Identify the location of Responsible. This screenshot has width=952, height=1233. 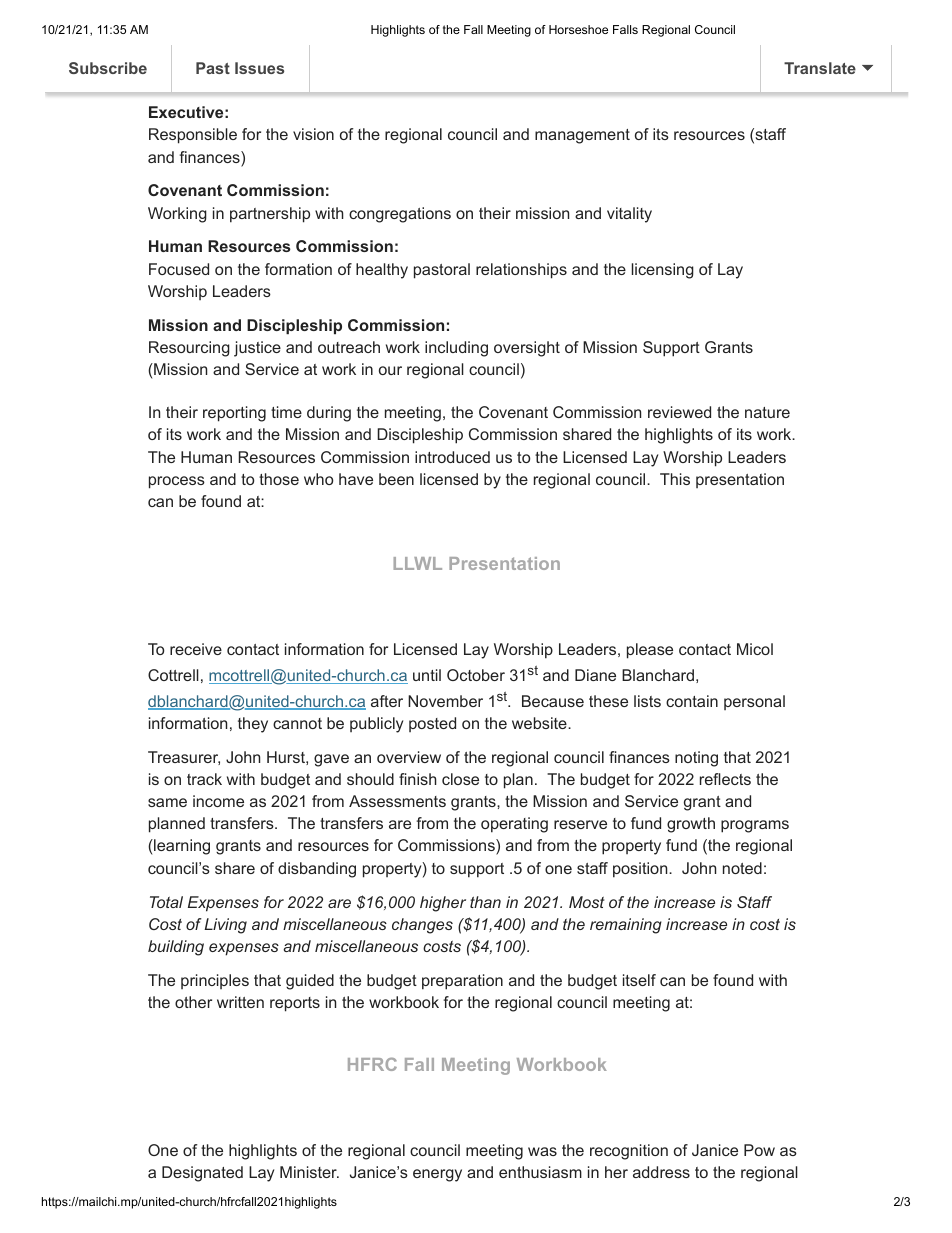
(193, 136).
